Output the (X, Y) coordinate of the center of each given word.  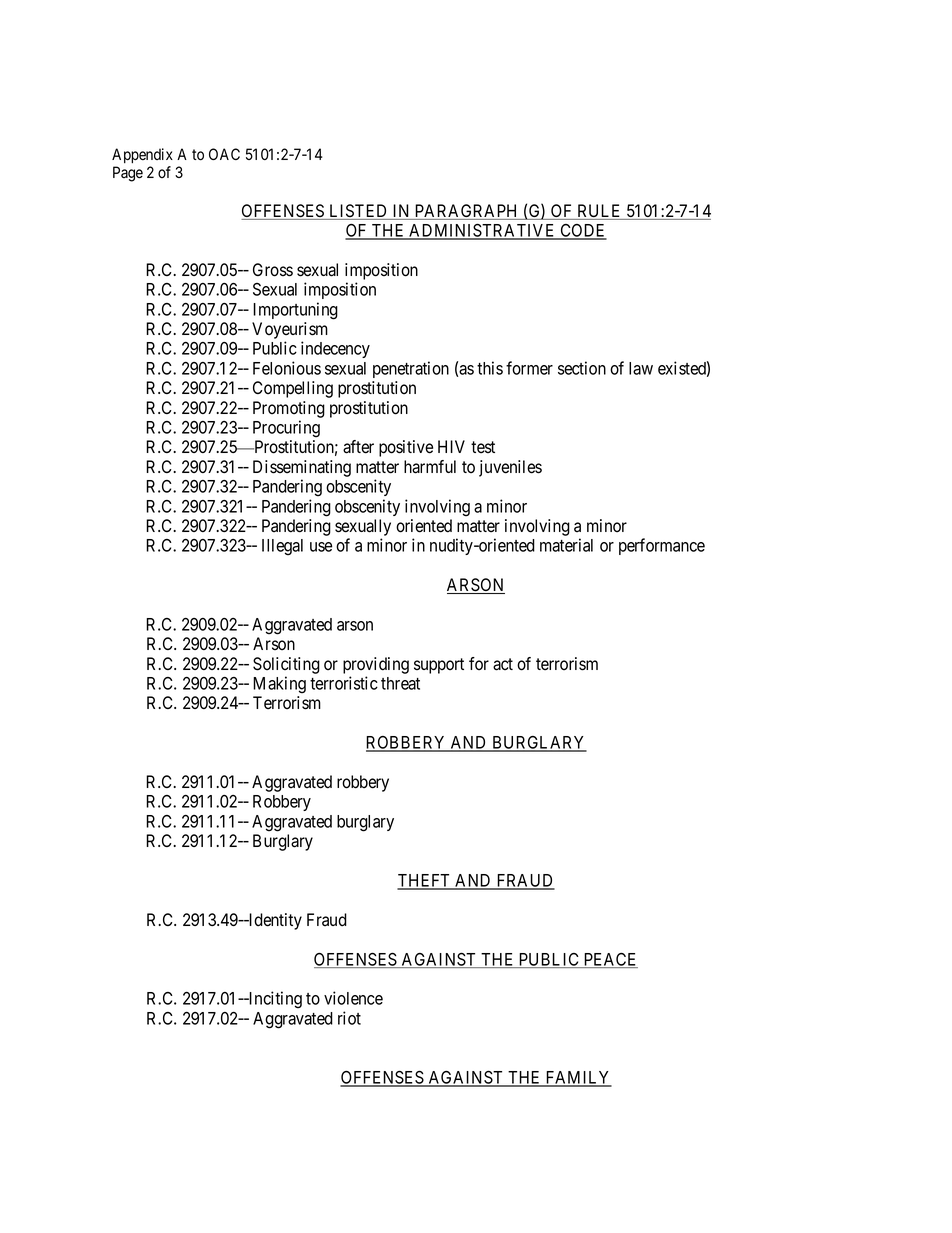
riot (349, 1018)
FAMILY (577, 1078)
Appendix (142, 155)
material (566, 545)
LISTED (358, 212)
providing (376, 665)
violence (353, 998)
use (321, 547)
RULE (599, 212)
